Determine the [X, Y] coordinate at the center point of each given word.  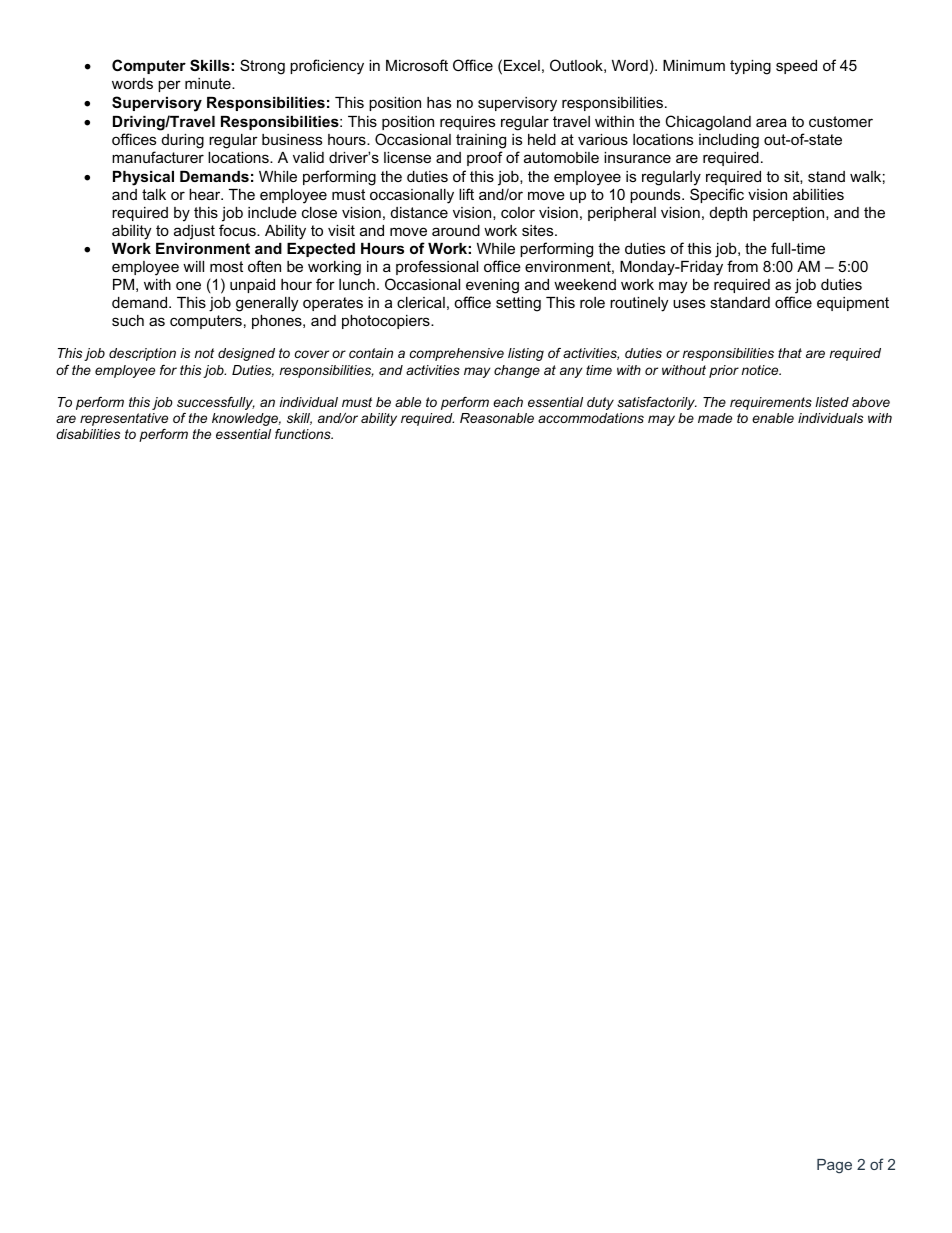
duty [600, 403]
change [517, 371]
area [771, 122]
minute [209, 83]
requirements [771, 403]
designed [246, 354]
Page [834, 1166]
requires [467, 123]
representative [124, 419]
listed [832, 402]
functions [304, 434]
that [790, 353]
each [508, 402]
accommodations [591, 418]
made [715, 418]
